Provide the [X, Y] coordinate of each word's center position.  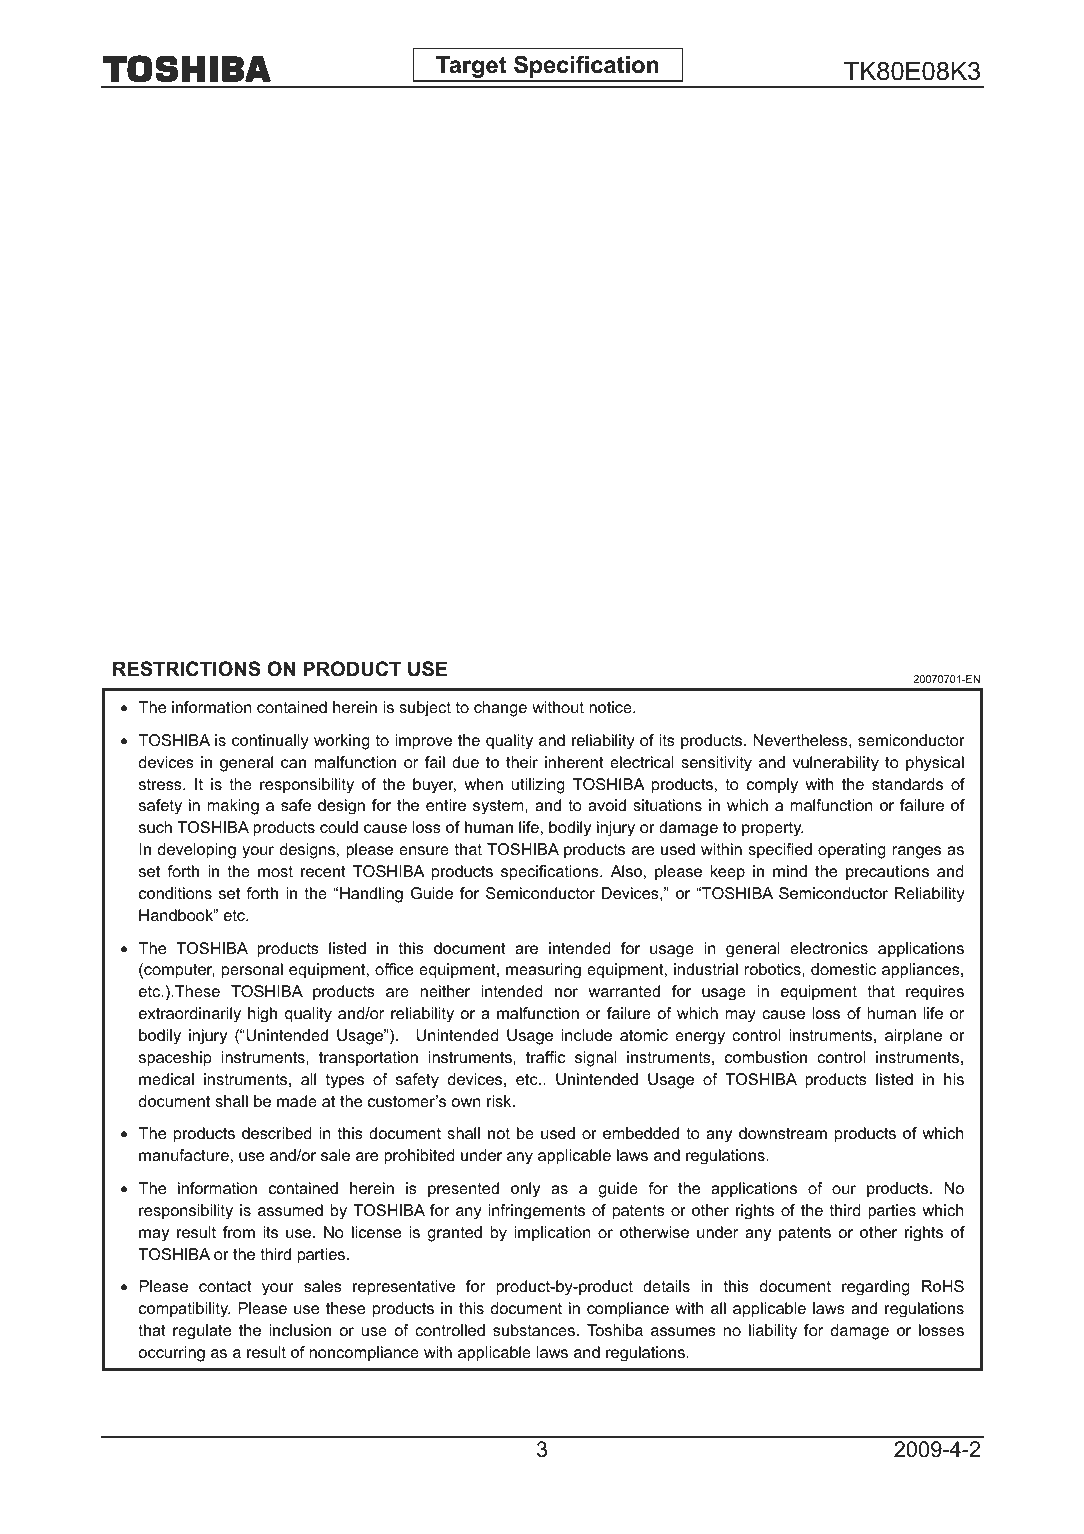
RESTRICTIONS [186, 669]
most [275, 871]
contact [225, 1286]
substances [534, 1330]
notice [611, 707]
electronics [829, 948]
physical [935, 764]
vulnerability [836, 764]
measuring [543, 971]
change [500, 709]
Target [471, 68]
